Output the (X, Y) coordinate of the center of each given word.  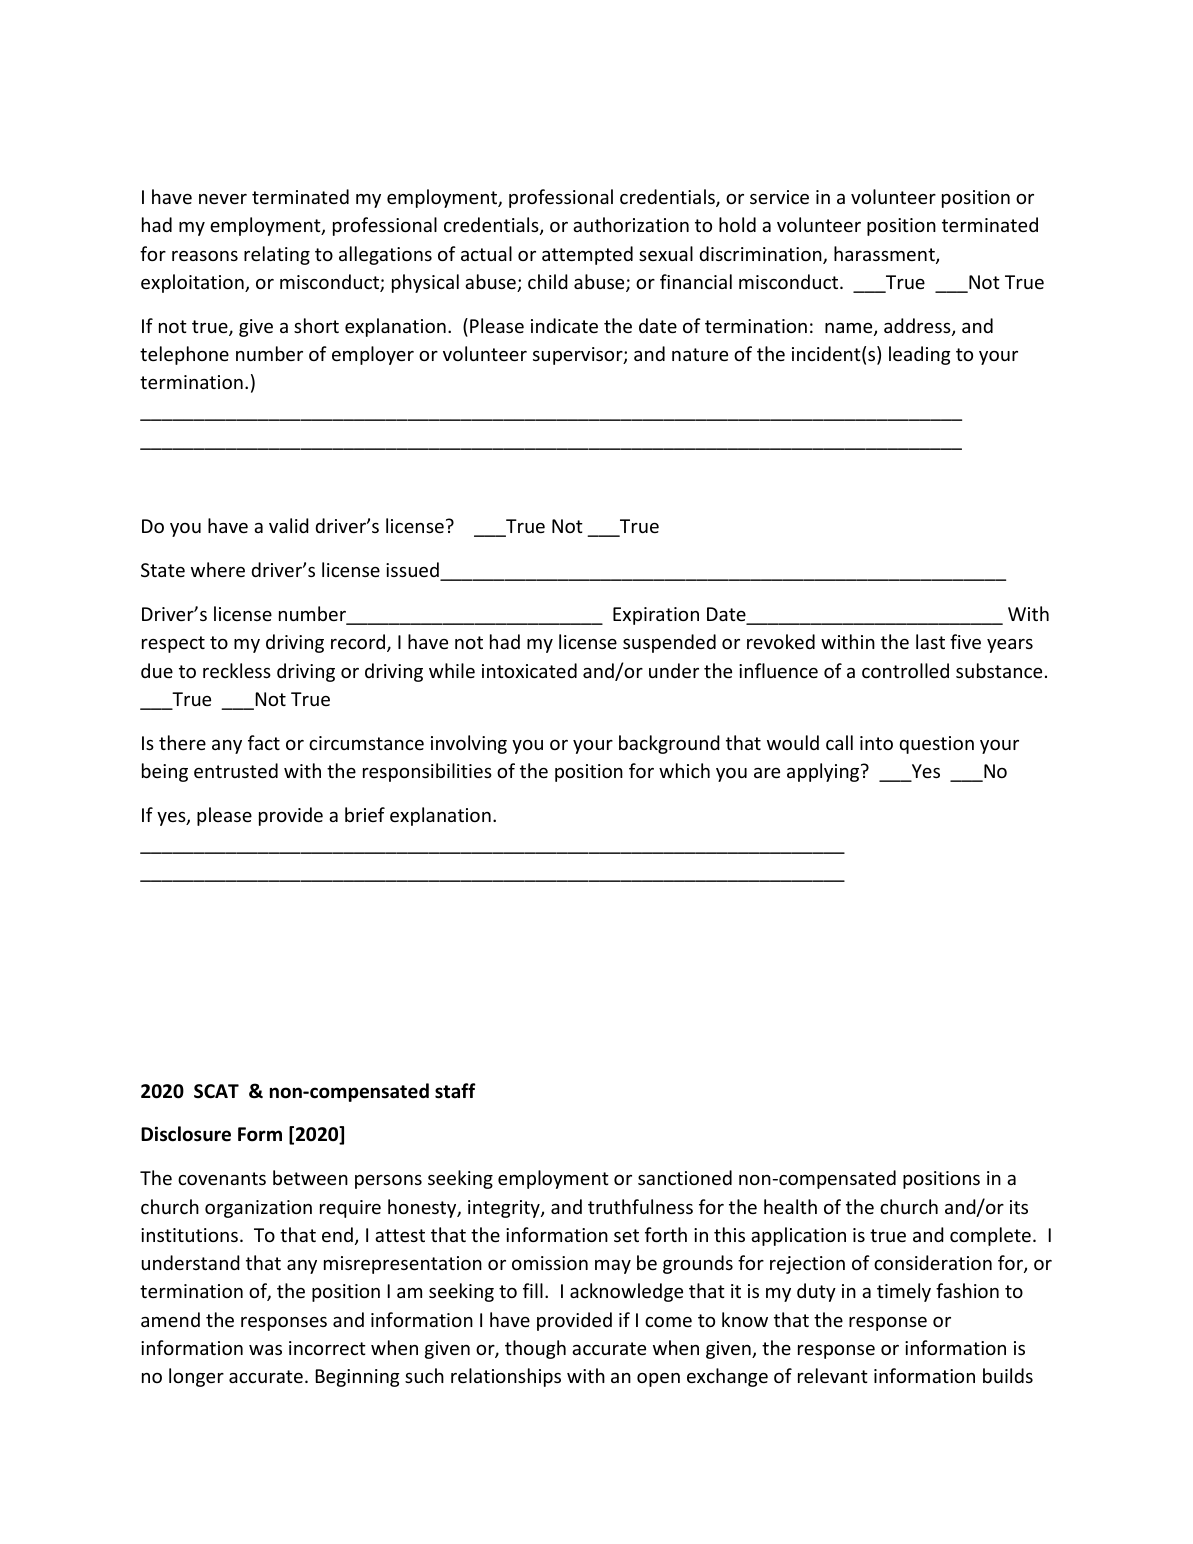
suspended (669, 643)
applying (824, 772)
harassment (885, 255)
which (684, 770)
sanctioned (685, 1177)
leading (919, 355)
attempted (587, 255)
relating (277, 255)
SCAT (216, 1091)
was (265, 1350)
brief (365, 814)
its (1019, 1207)
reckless (237, 670)
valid (289, 525)
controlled (905, 670)
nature (700, 354)
